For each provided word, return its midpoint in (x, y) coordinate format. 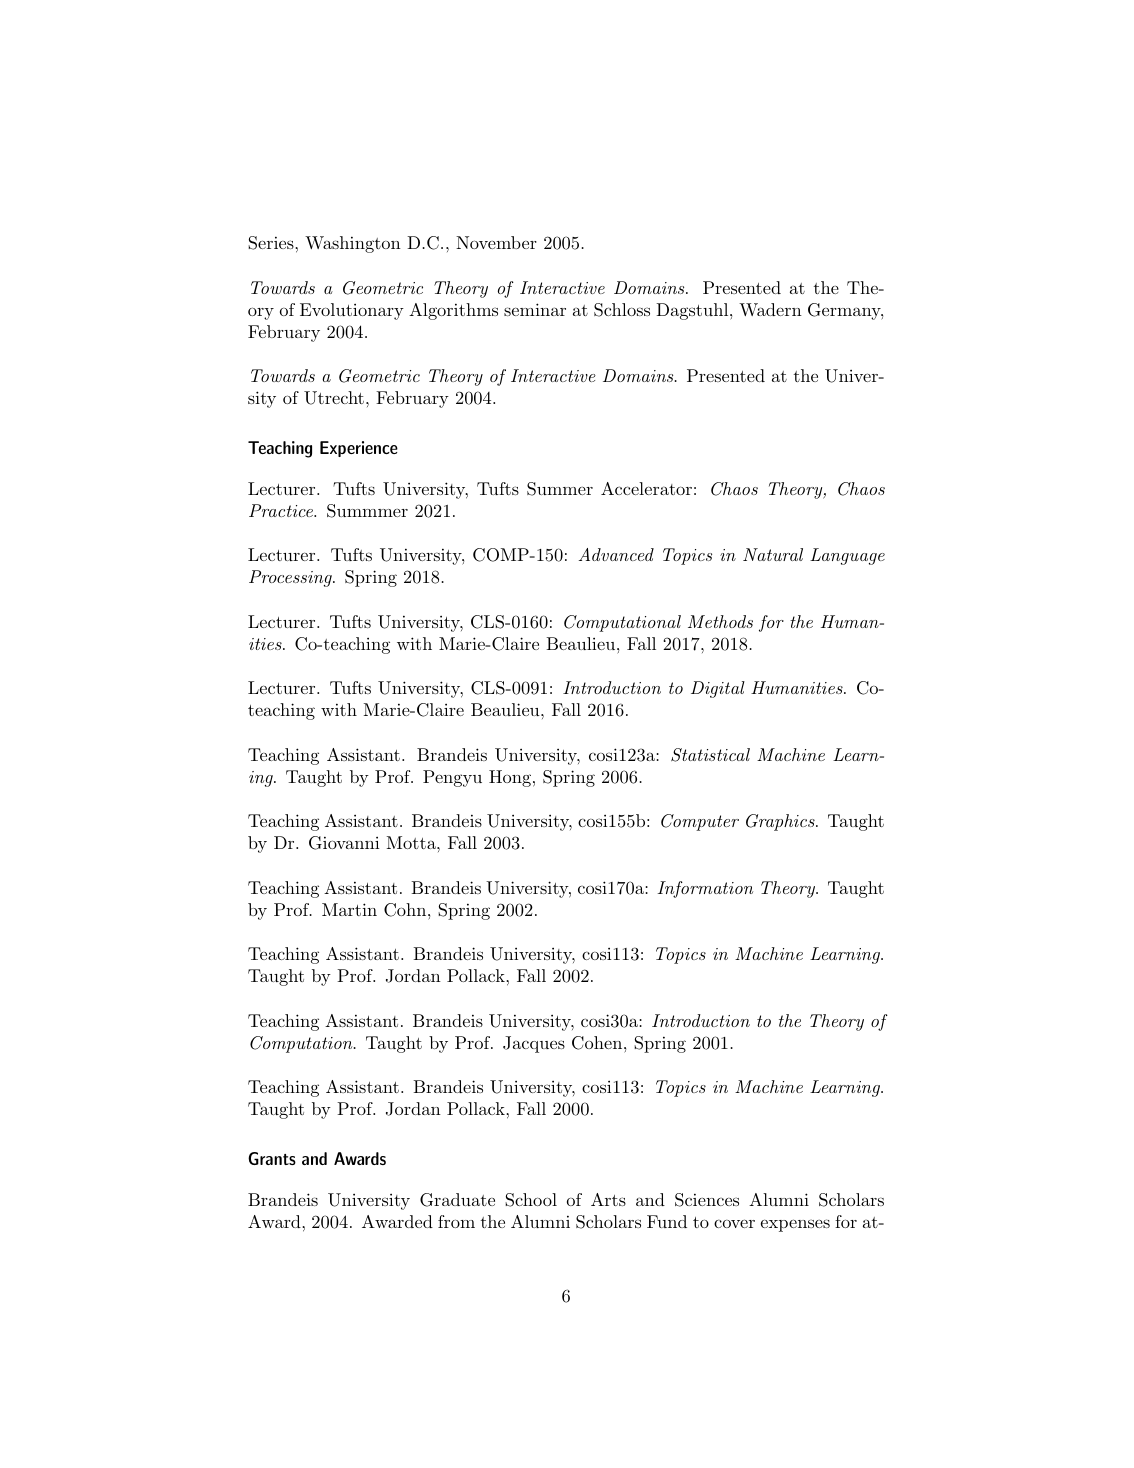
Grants (272, 1158)
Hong (510, 778)
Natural (773, 554)
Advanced (616, 554)
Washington (353, 244)
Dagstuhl (692, 311)
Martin (349, 909)
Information (705, 889)
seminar (535, 309)
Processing (291, 578)
